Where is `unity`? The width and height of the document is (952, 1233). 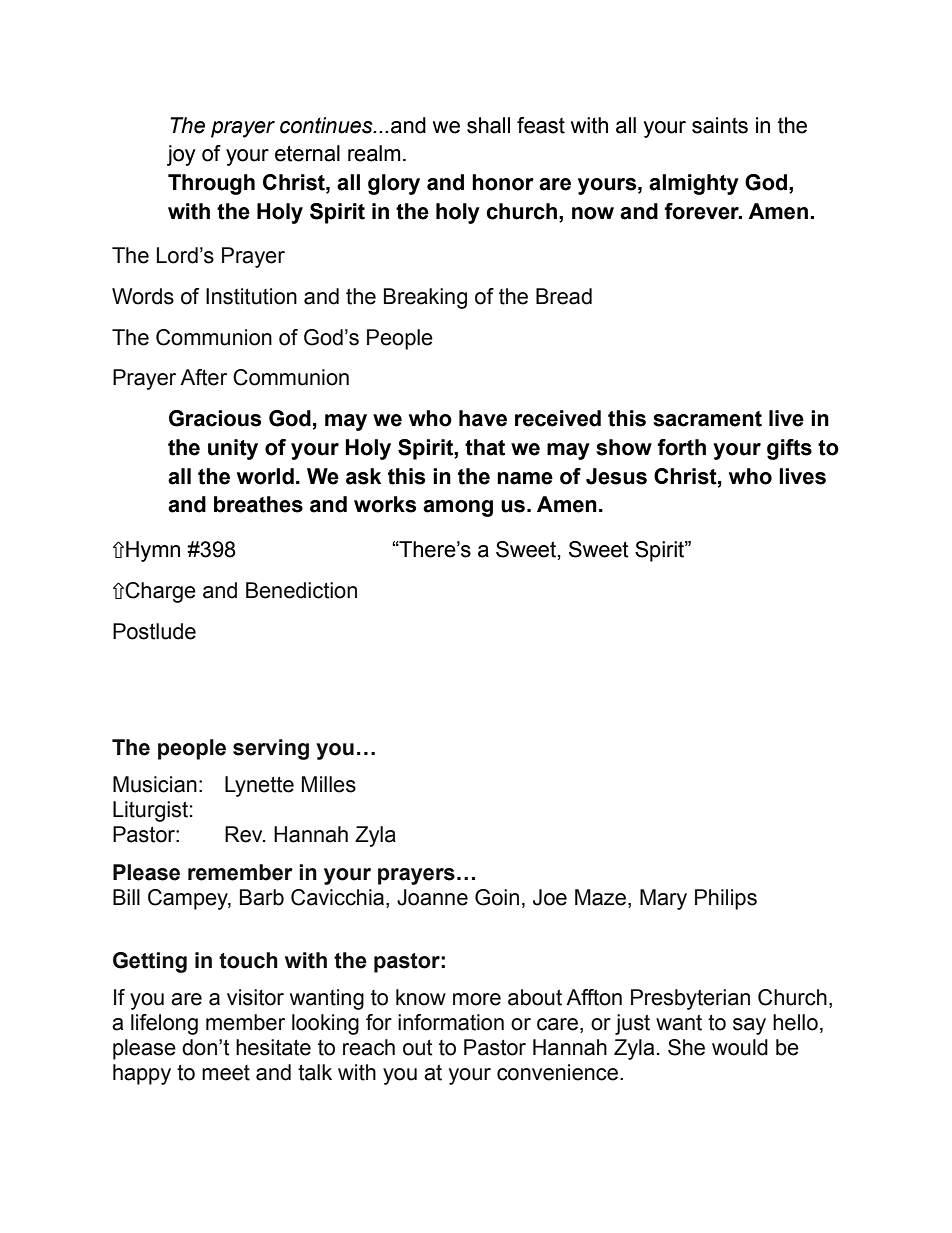 unity is located at coordinates (233, 449).
